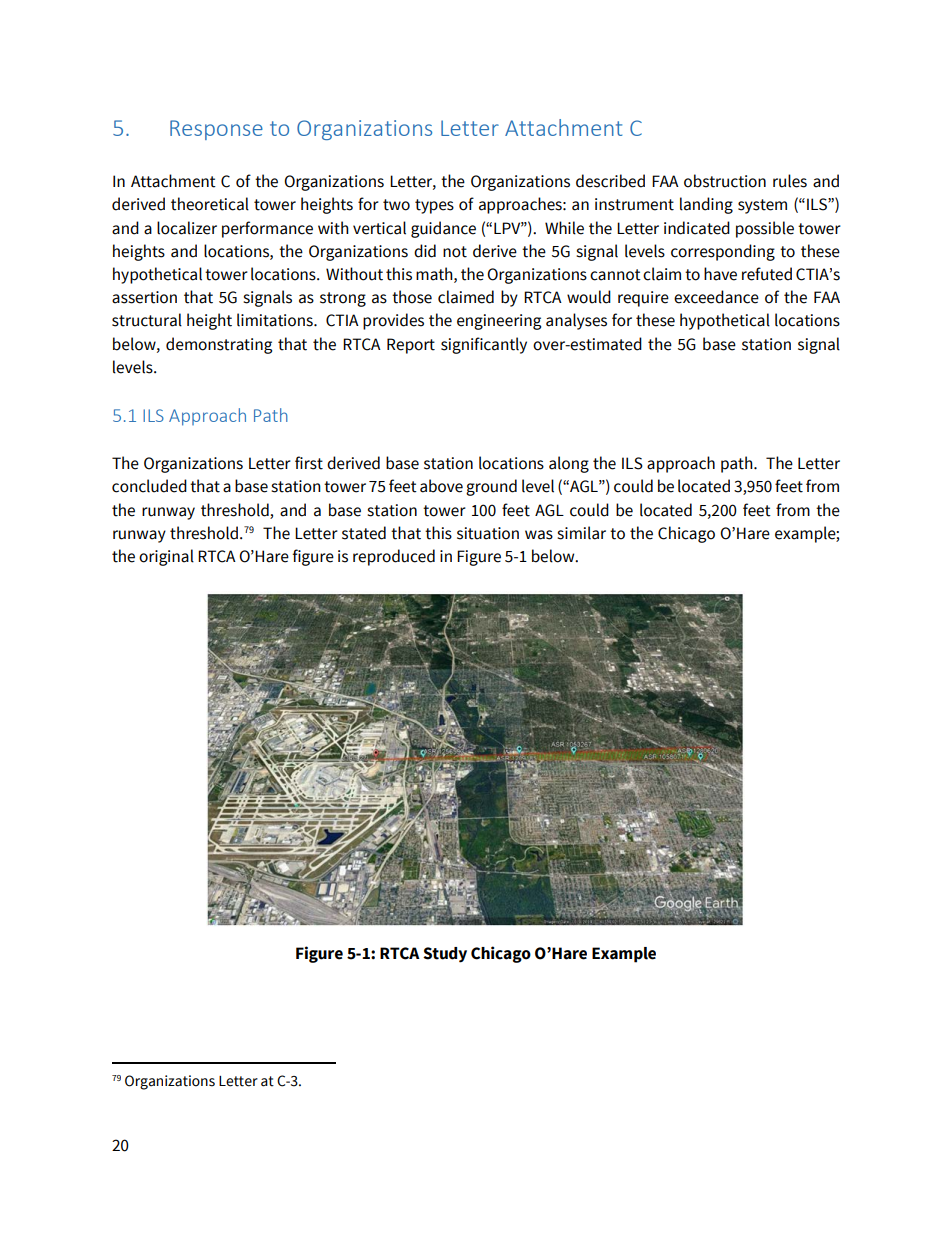 The width and height of the screenshot is (952, 1233). I want to click on require, so click(643, 299).
